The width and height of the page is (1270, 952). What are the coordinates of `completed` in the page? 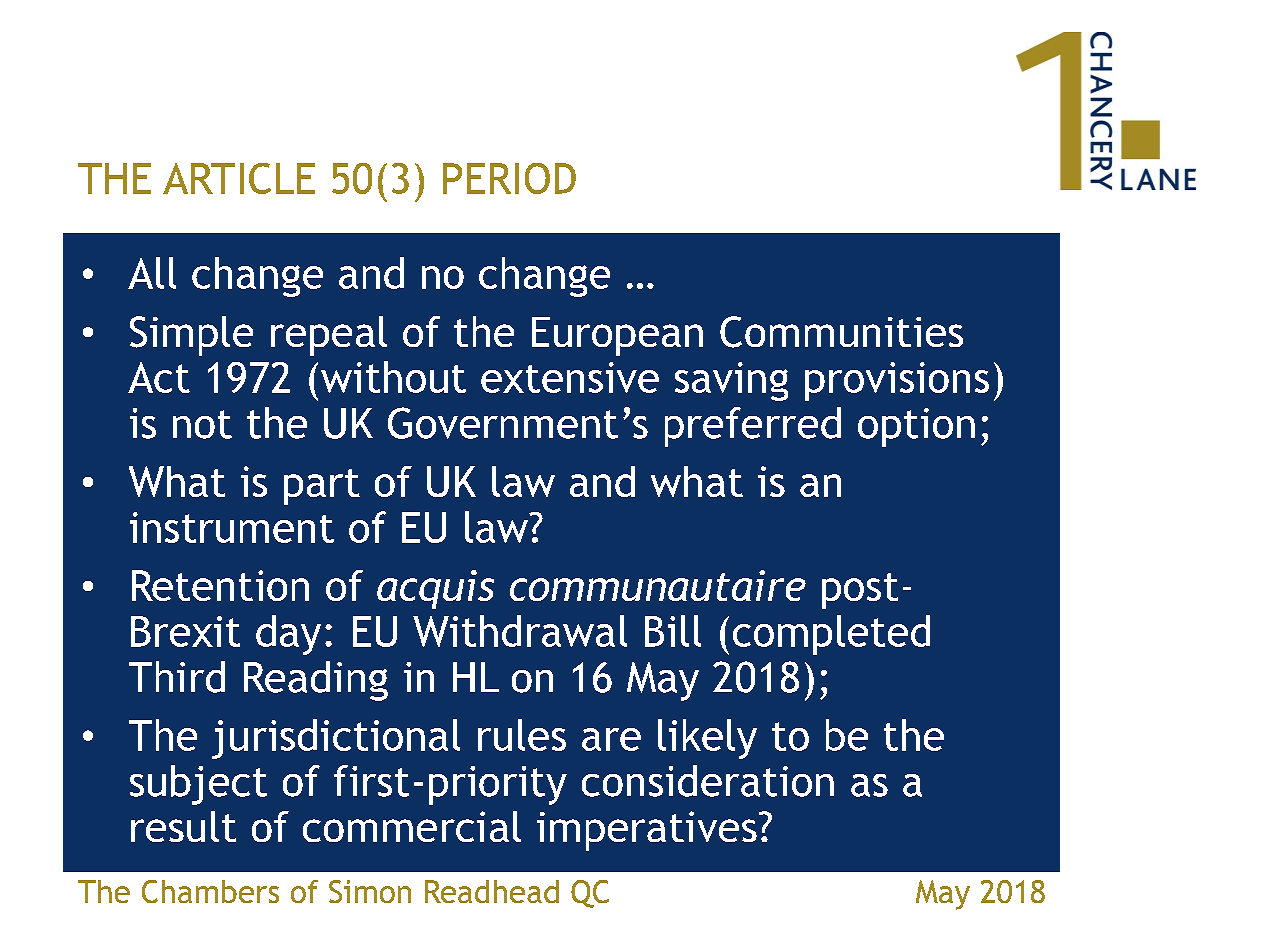 It's located at (831, 635).
